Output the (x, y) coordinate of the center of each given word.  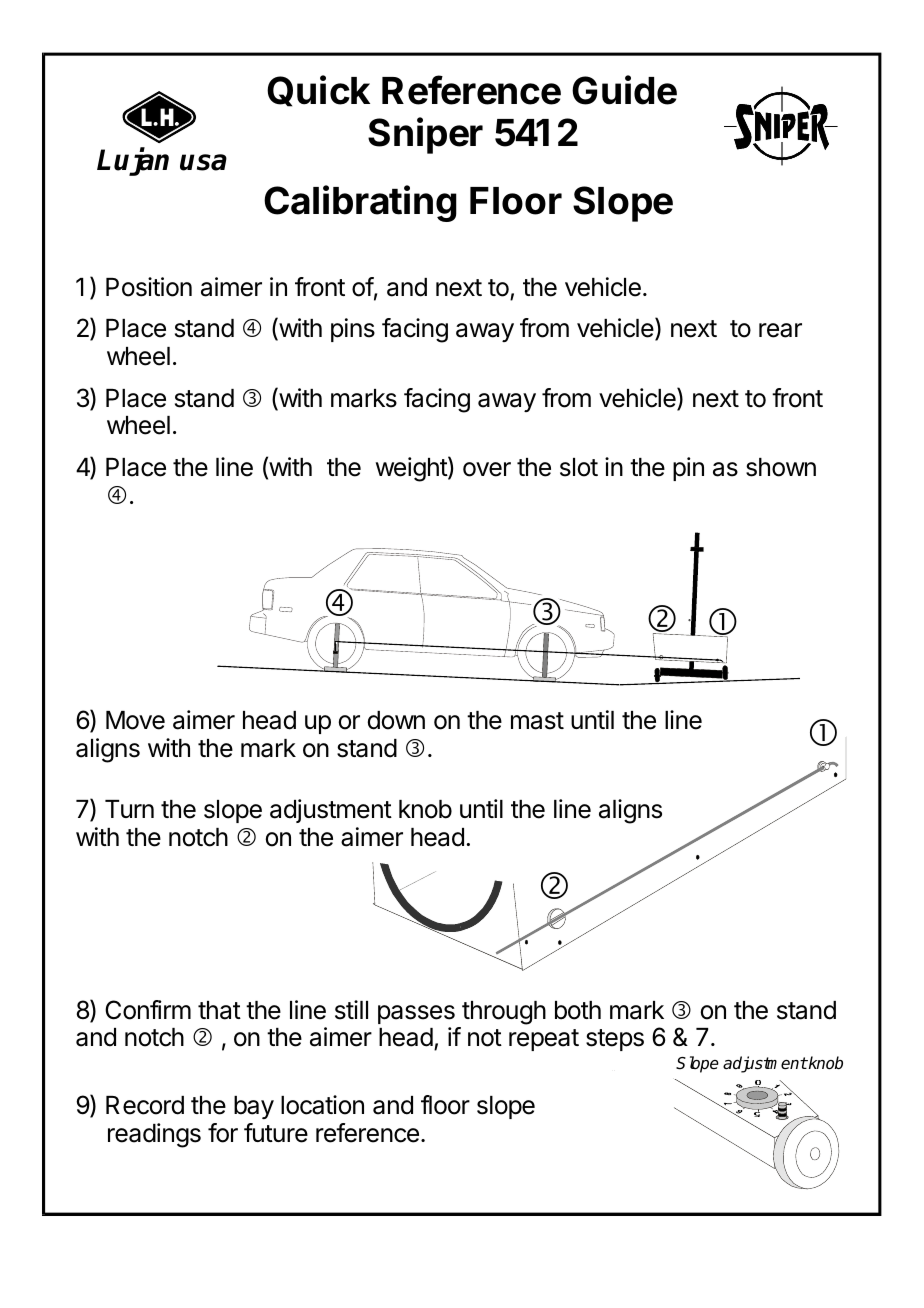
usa (203, 162)
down (396, 720)
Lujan (133, 161)
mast (537, 721)
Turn (129, 809)
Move (135, 720)
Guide (624, 90)
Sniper (425, 135)
